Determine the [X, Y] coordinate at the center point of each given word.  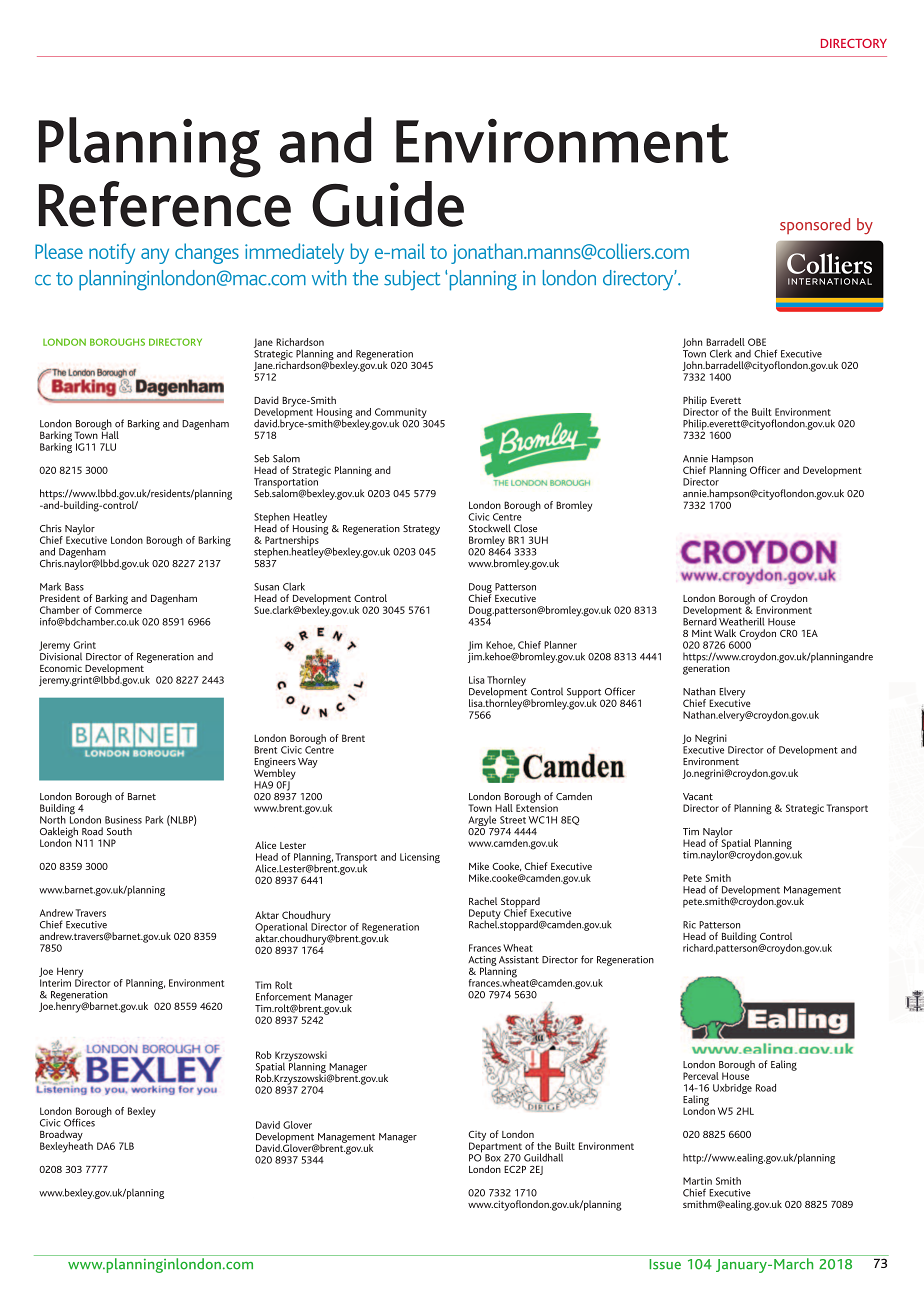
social [719, 935]
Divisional [60, 655]
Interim [55, 983]
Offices [79, 1122]
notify [112, 253]
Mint [702, 633]
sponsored [815, 226]
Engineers [275, 764]
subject [412, 280]
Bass [74, 587]
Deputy [485, 915]
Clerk [721, 353]
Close [525, 528]
